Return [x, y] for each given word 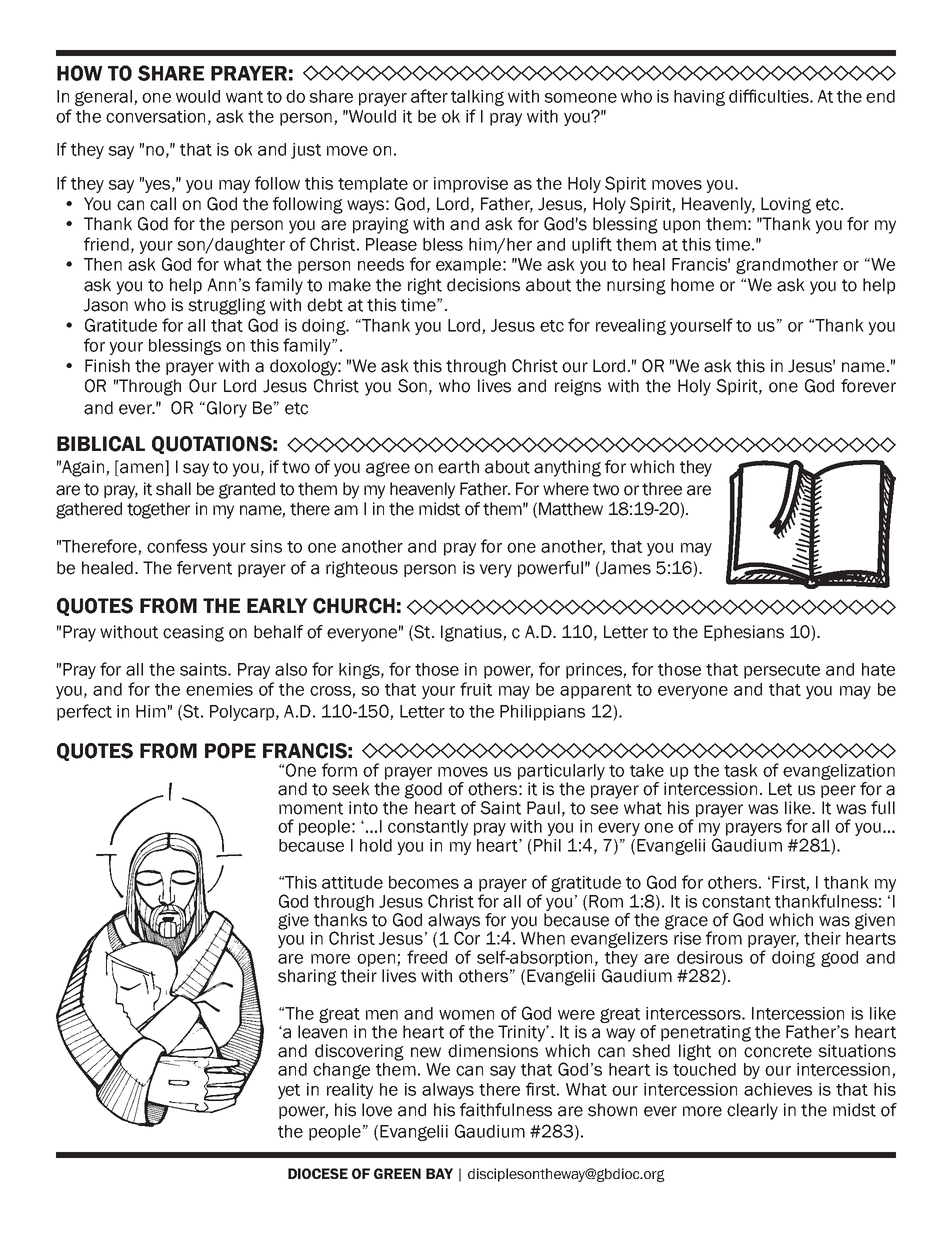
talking [477, 98]
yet [289, 1091]
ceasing [193, 633]
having [699, 98]
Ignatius [472, 633]
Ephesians [744, 633]
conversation [155, 116]
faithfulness [506, 1110]
